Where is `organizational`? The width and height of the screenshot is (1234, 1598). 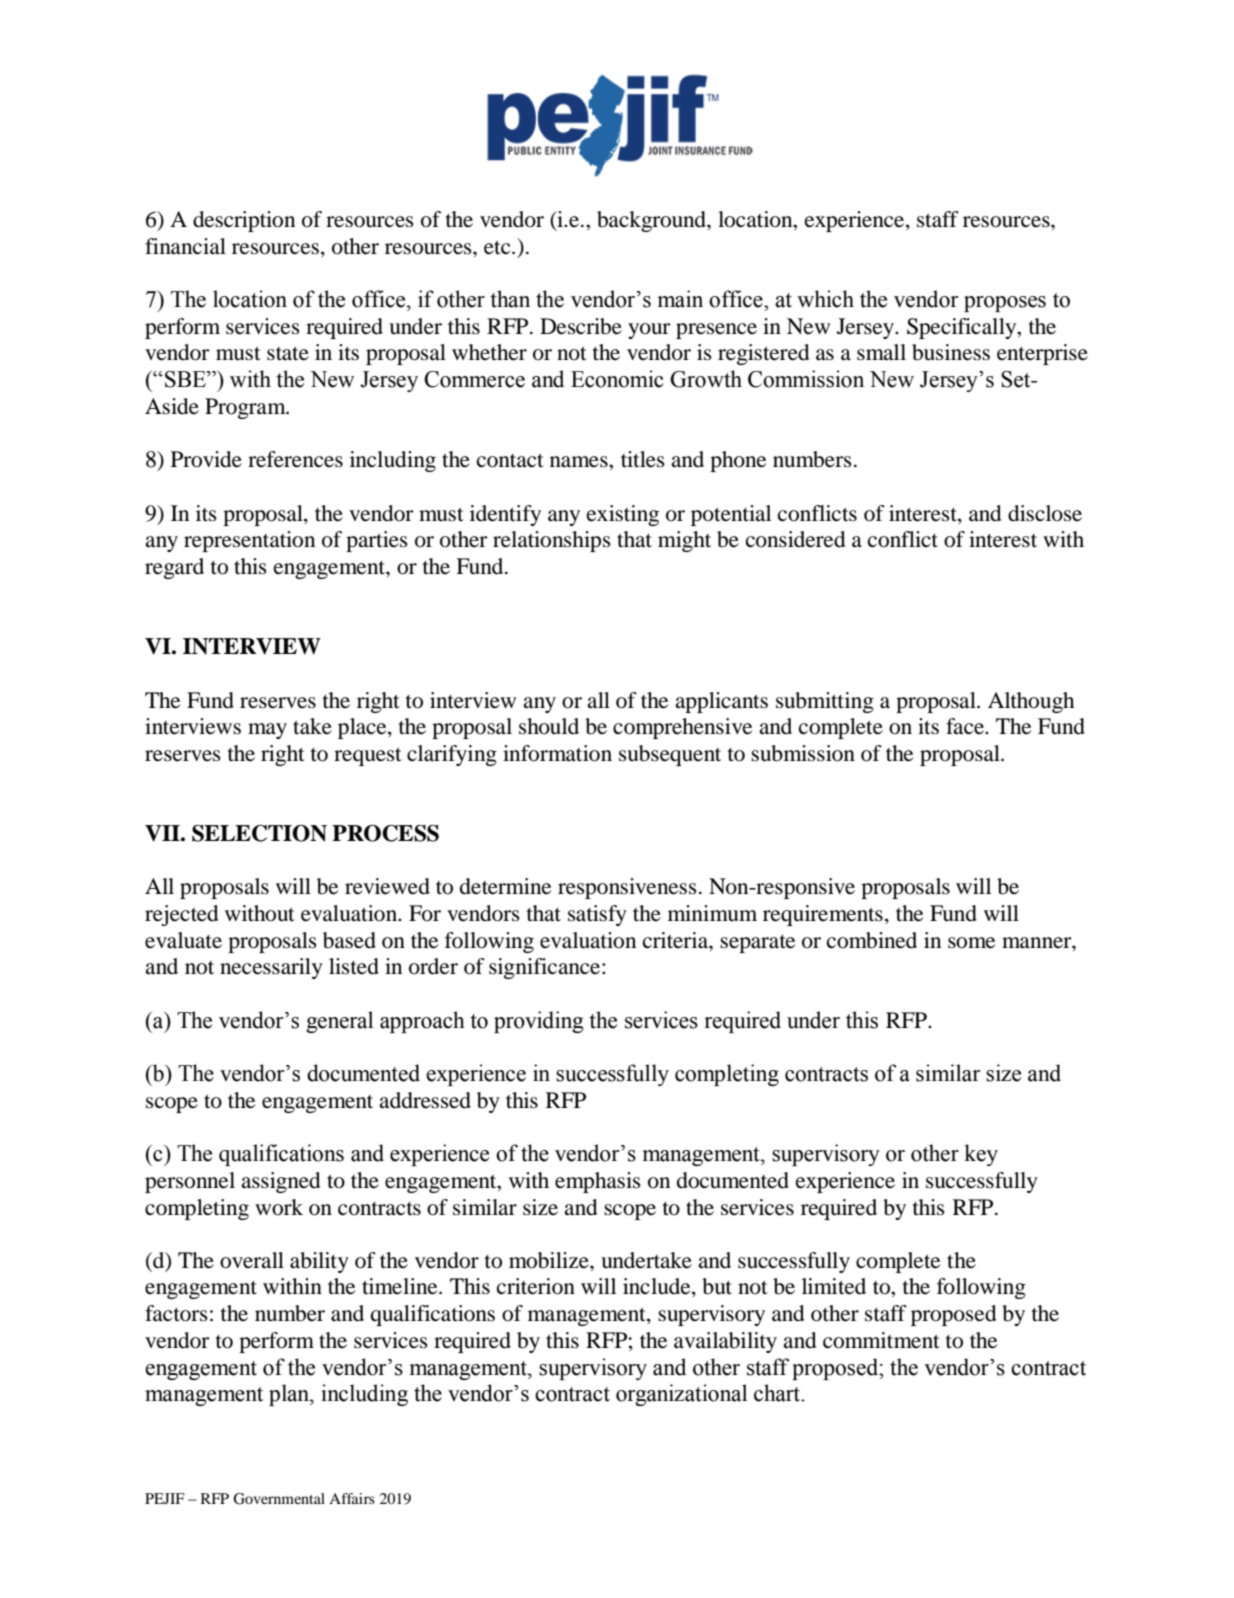 organizational is located at coordinates (681, 1395).
